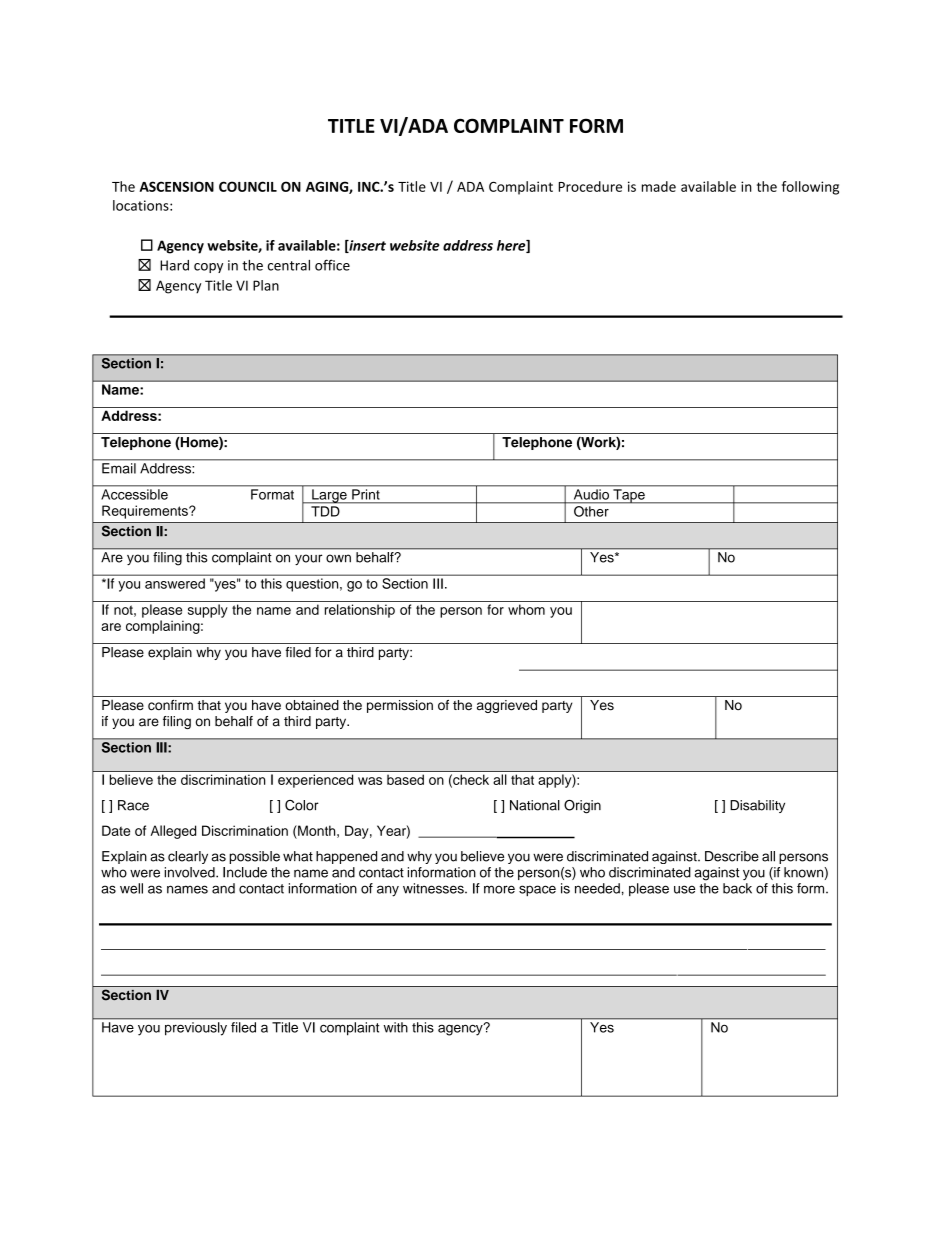 The width and height of the screenshot is (952, 1233). Describe the element at coordinates (208, 611) in the screenshot. I see `supply` at that location.
